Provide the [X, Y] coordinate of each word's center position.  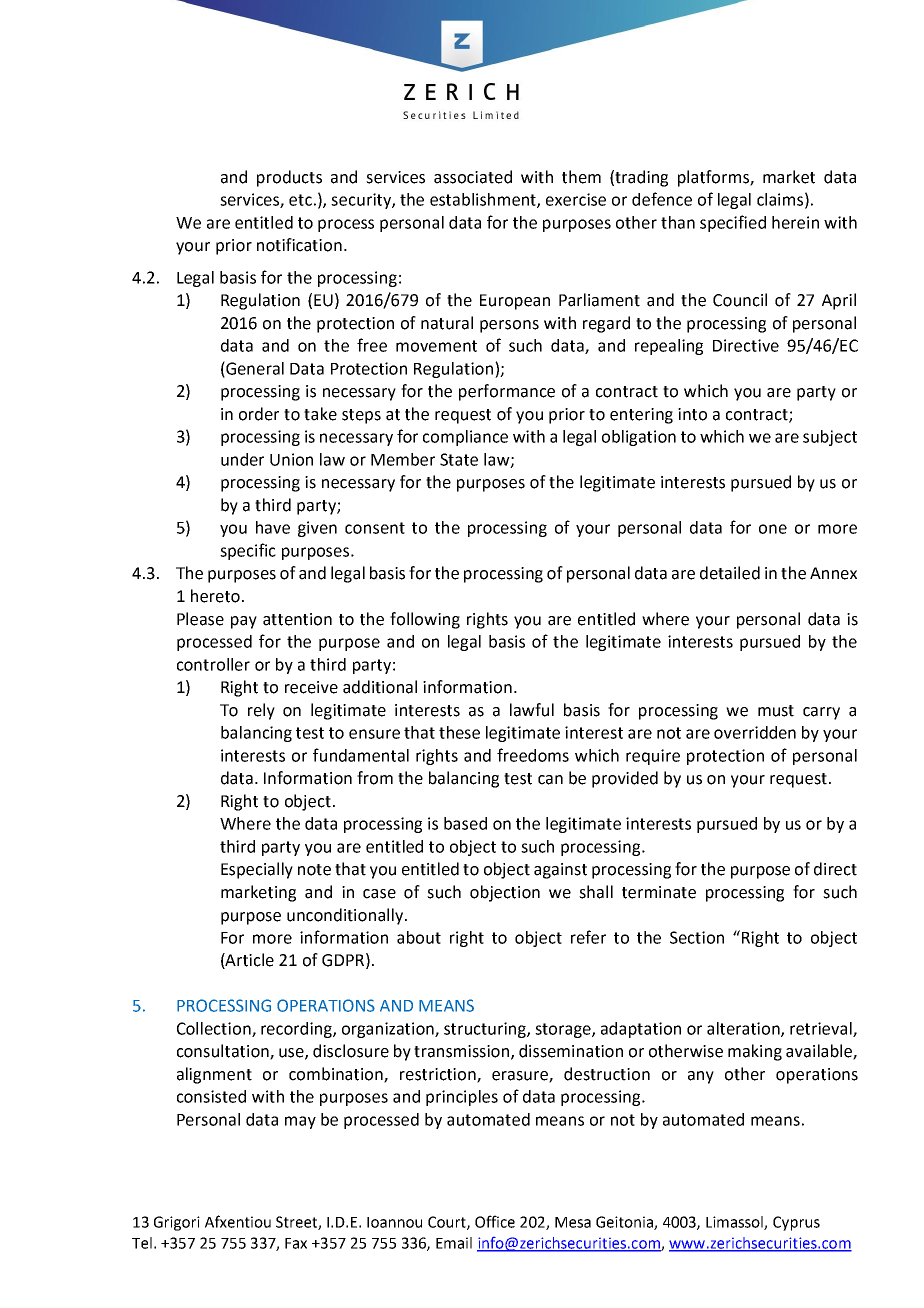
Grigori [177, 1223]
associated [473, 177]
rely [261, 711]
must [776, 711]
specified [733, 223]
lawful [532, 710]
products [289, 178]
